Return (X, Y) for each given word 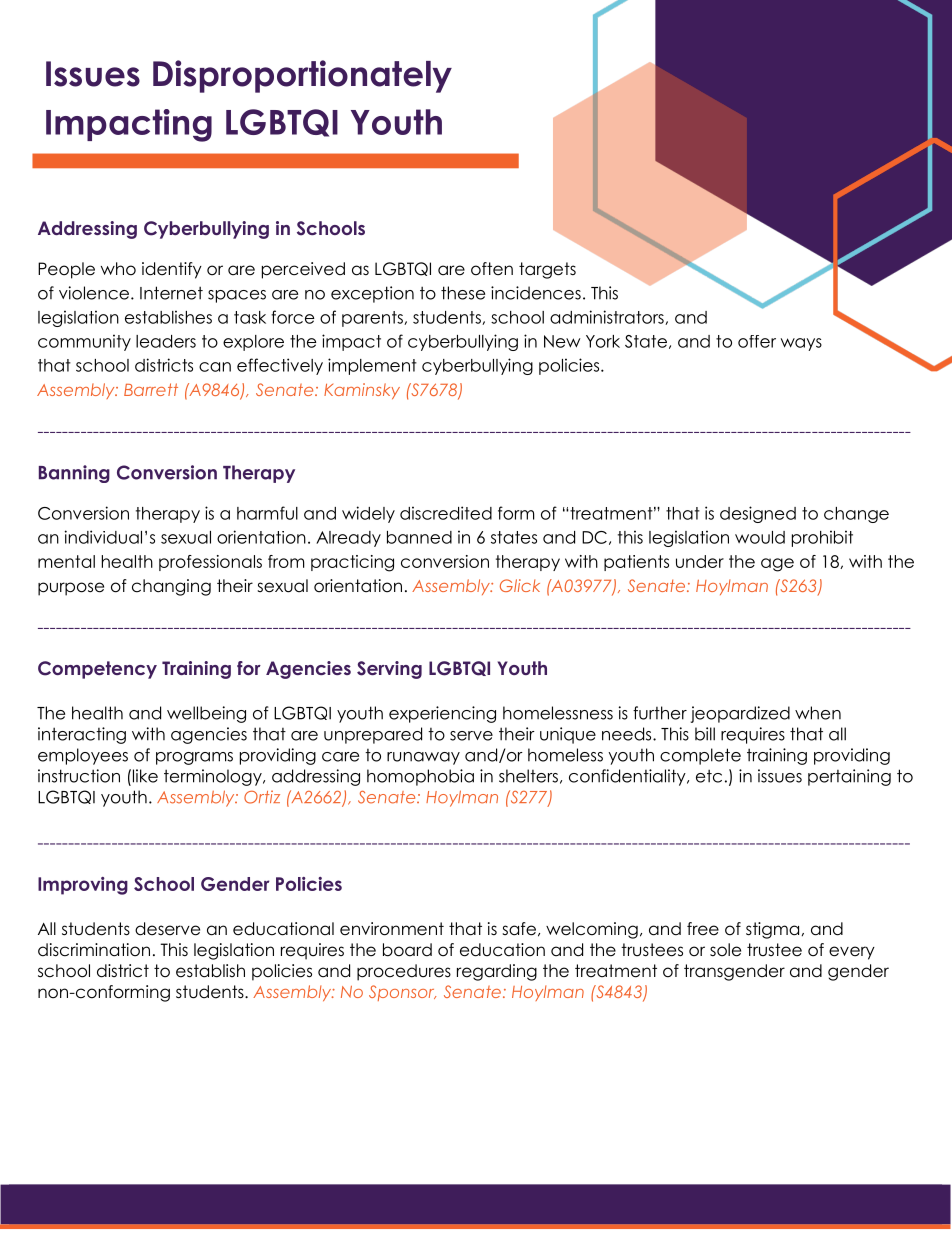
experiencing (442, 714)
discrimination (94, 950)
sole (725, 950)
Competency (97, 670)
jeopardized (740, 714)
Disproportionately (302, 76)
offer (757, 341)
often (492, 269)
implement (372, 366)
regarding (497, 972)
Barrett (151, 389)
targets (547, 270)
